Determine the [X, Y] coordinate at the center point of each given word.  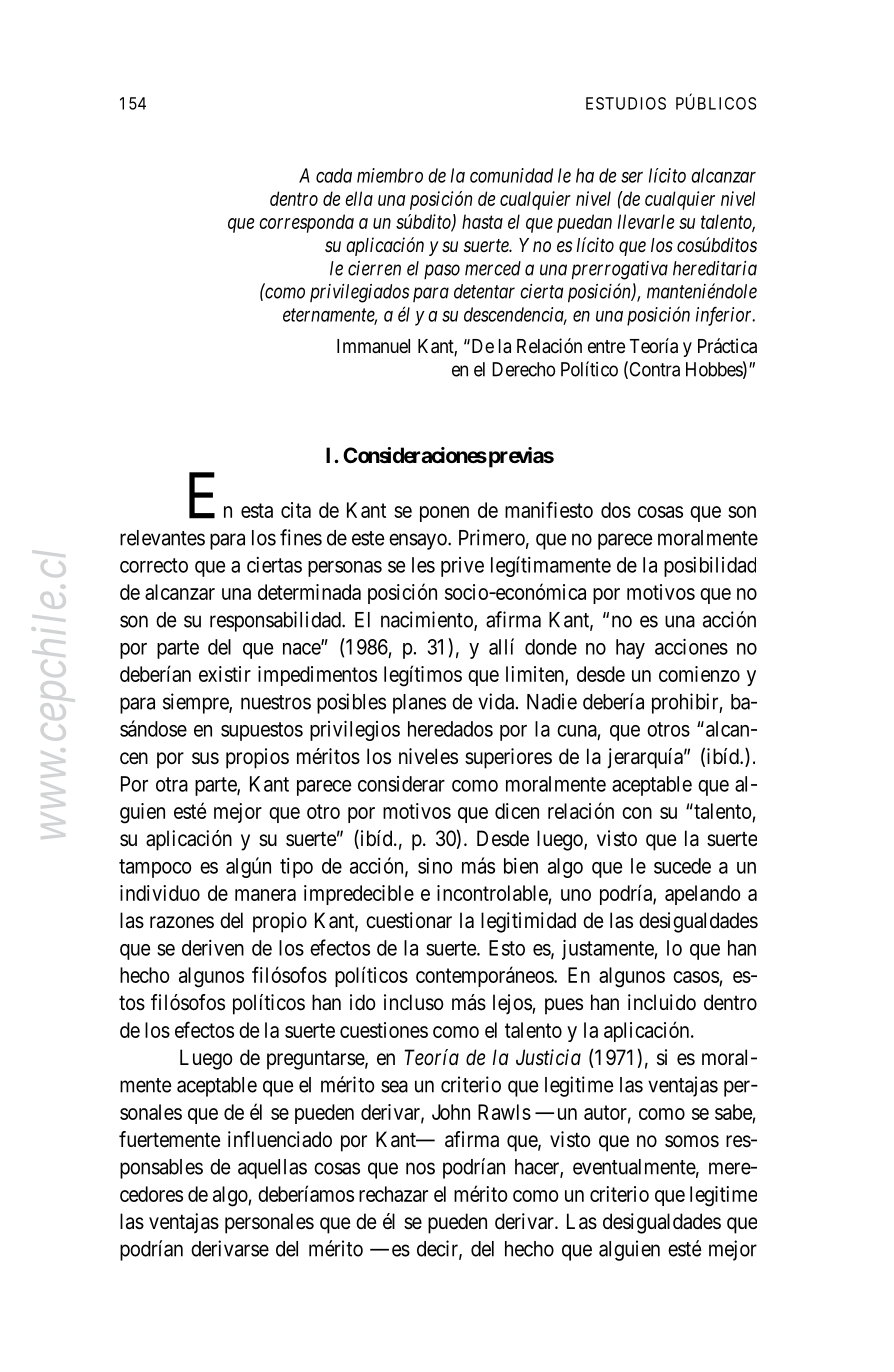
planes [419, 704]
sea [394, 1086]
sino [435, 866]
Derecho [523, 369]
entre [606, 346]
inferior [725, 316]
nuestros [276, 702]
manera [265, 895]
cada [334, 175]
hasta [482, 221]
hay [630, 649]
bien [521, 866]
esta [257, 510]
